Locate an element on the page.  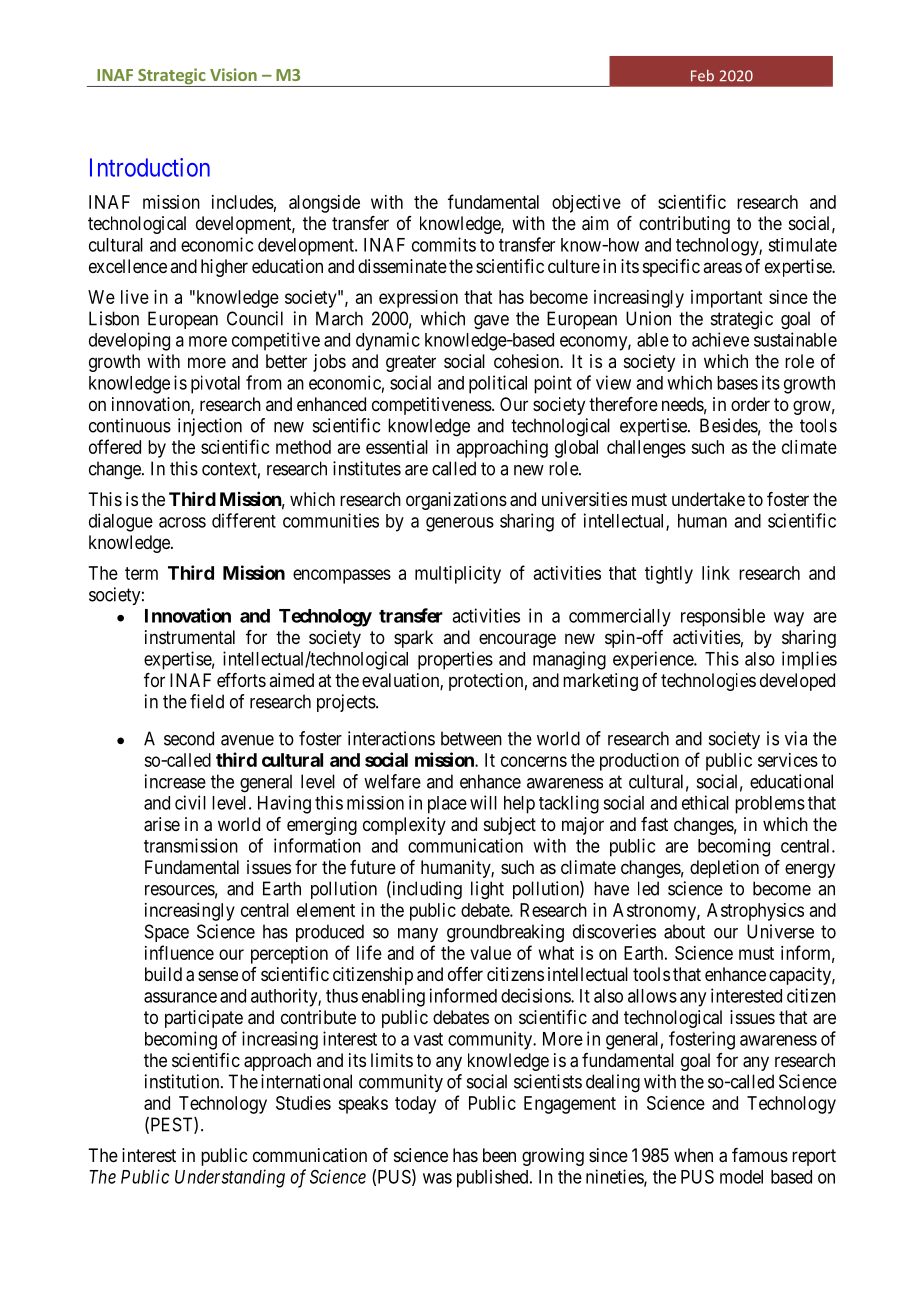
Understanding is located at coordinates (230, 1178).
